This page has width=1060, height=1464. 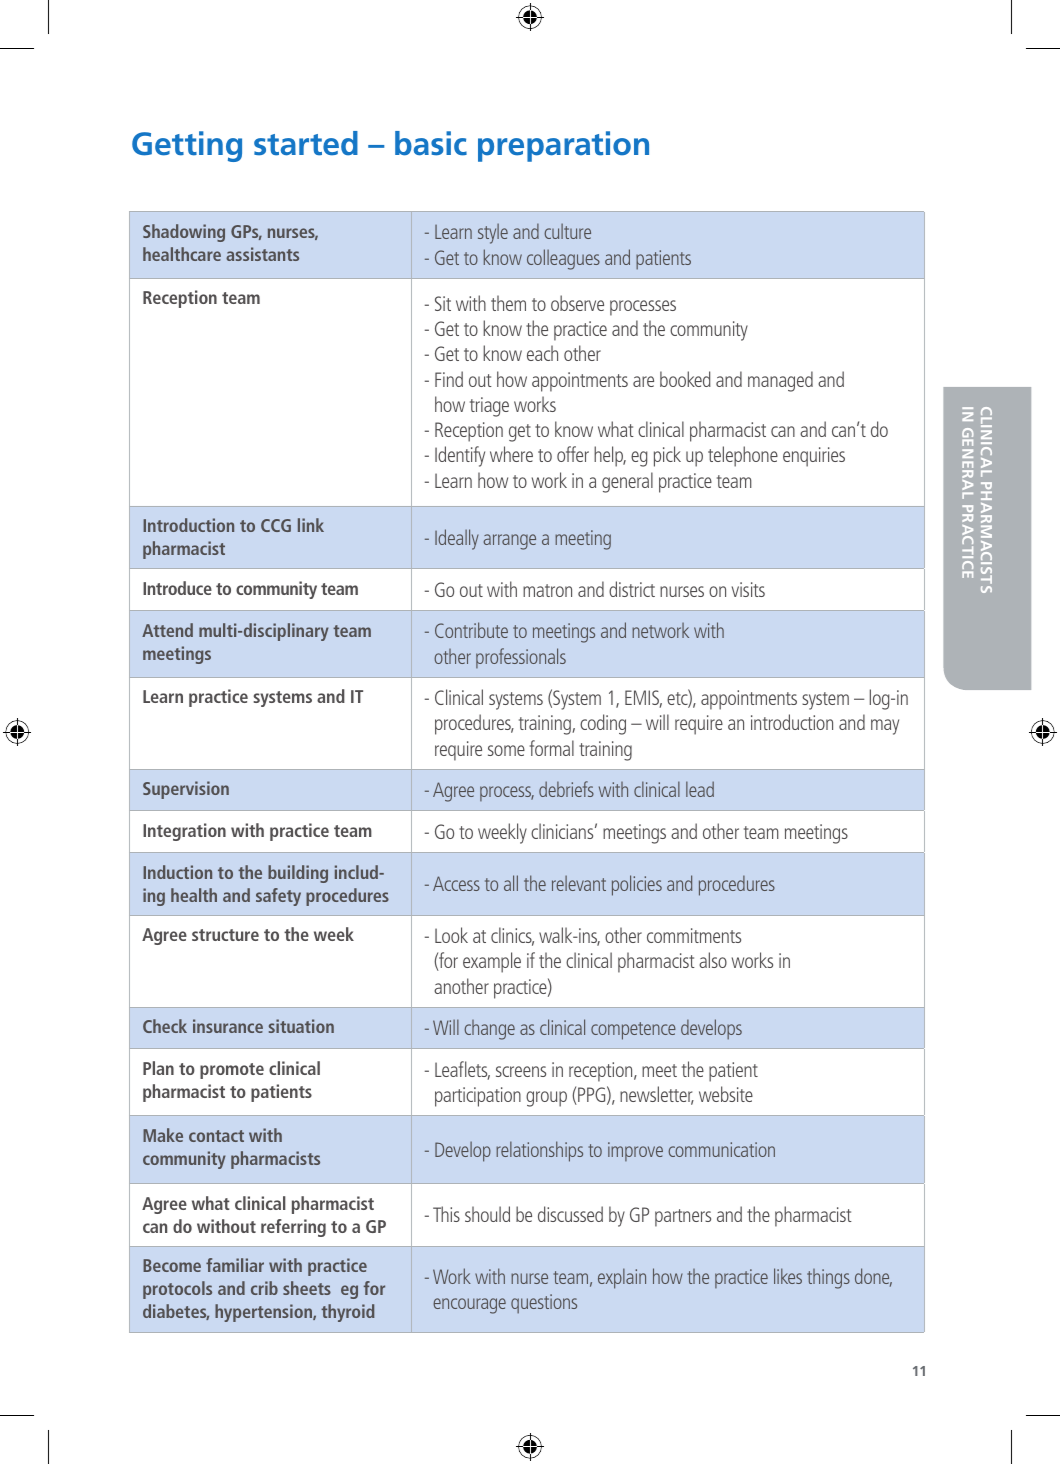 What do you see at coordinates (726, 1094) in the page?
I see `website` at bounding box center [726, 1094].
